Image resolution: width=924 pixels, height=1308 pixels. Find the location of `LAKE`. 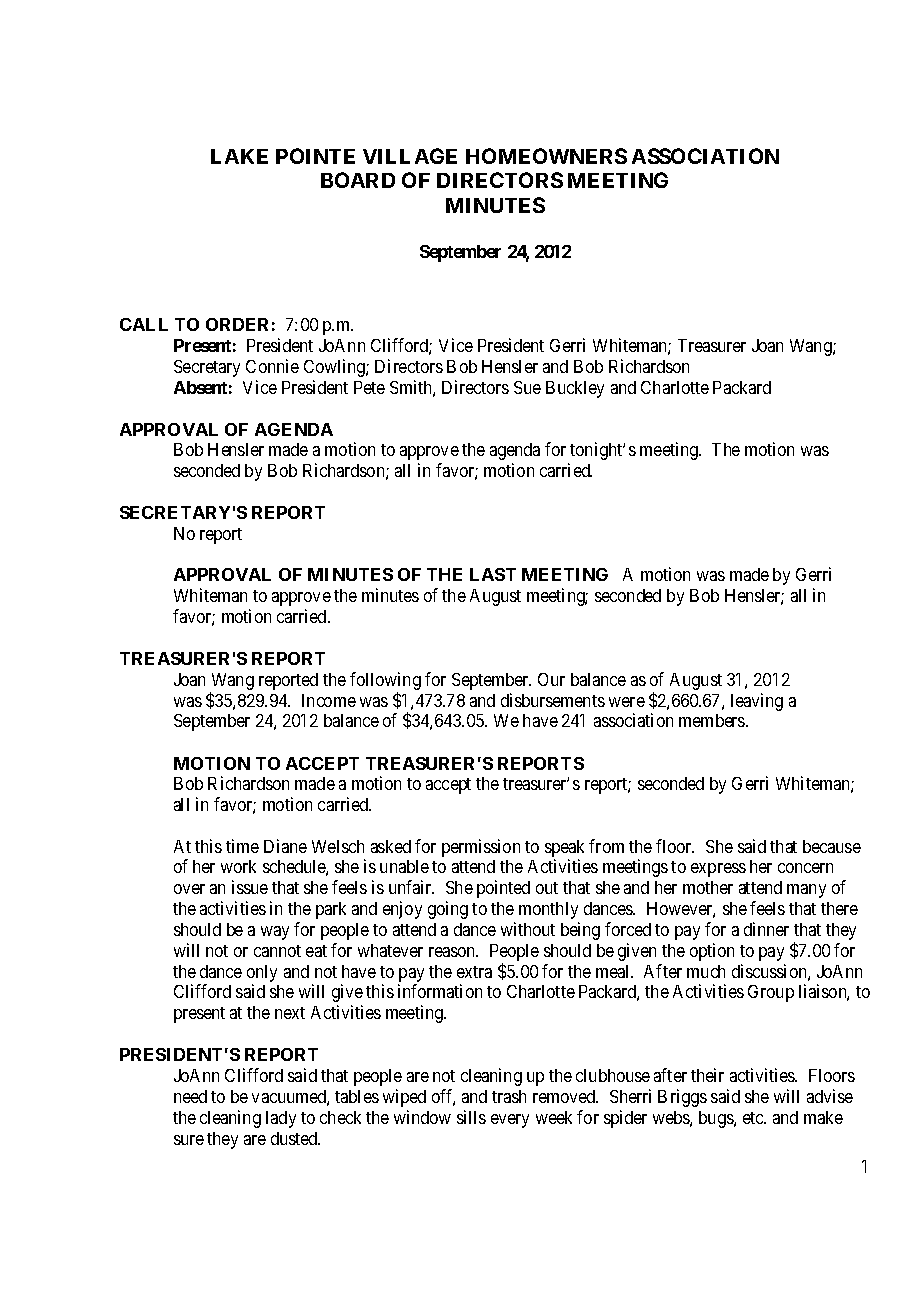

LAKE is located at coordinates (239, 156).
